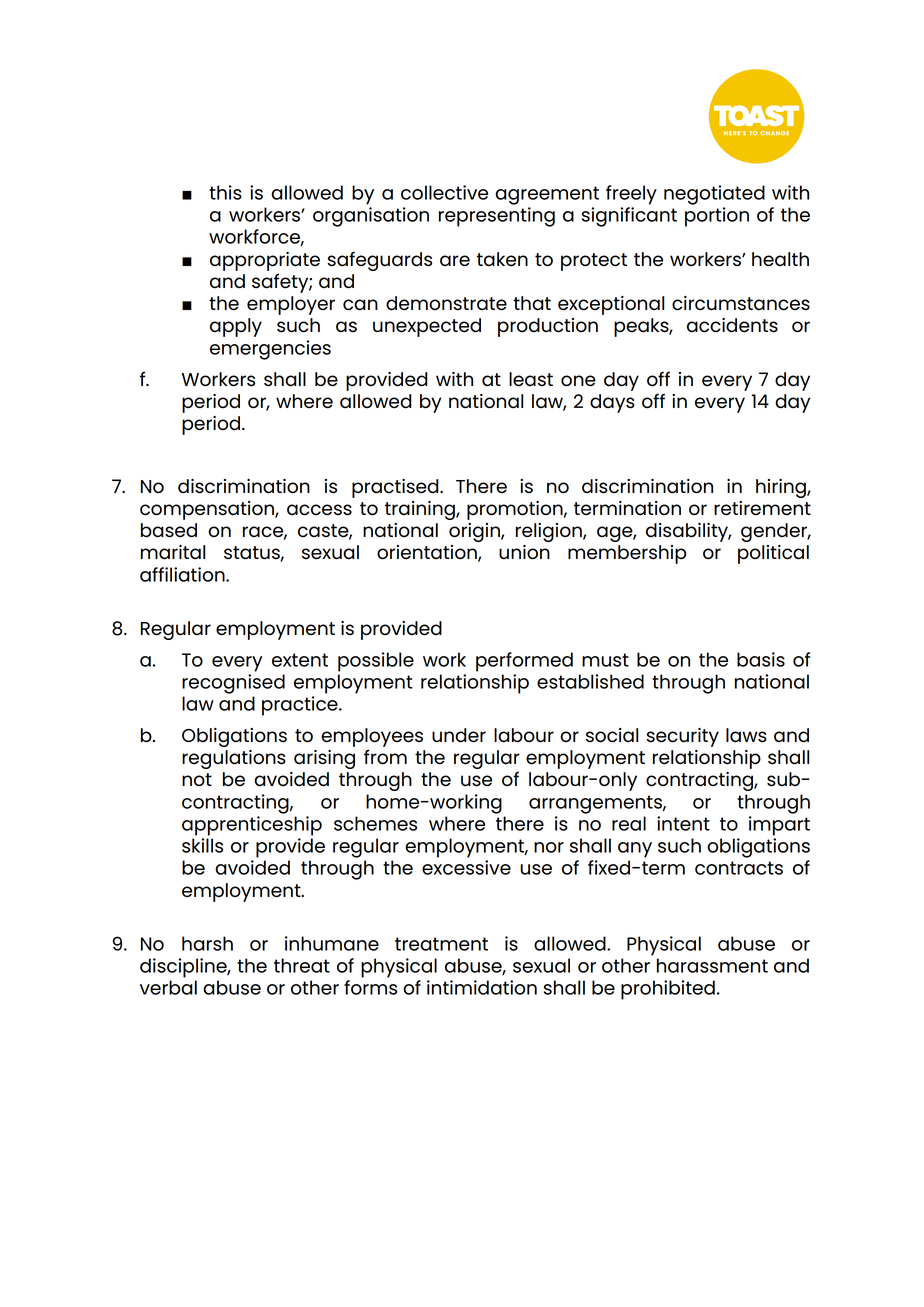  What do you see at coordinates (682, 737) in the document?
I see `security` at bounding box center [682, 737].
